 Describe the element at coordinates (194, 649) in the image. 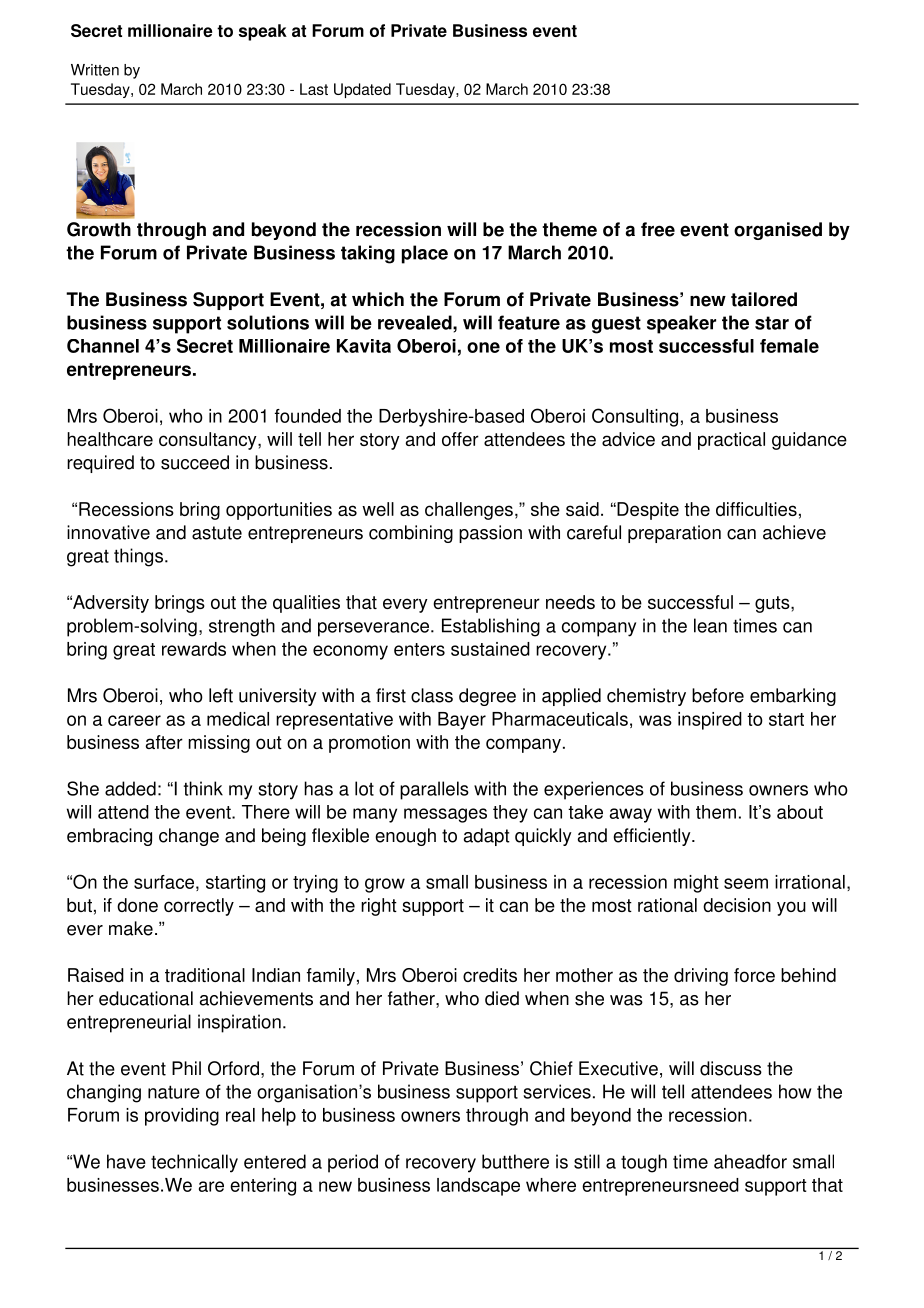

I see `rewards` at that location.
